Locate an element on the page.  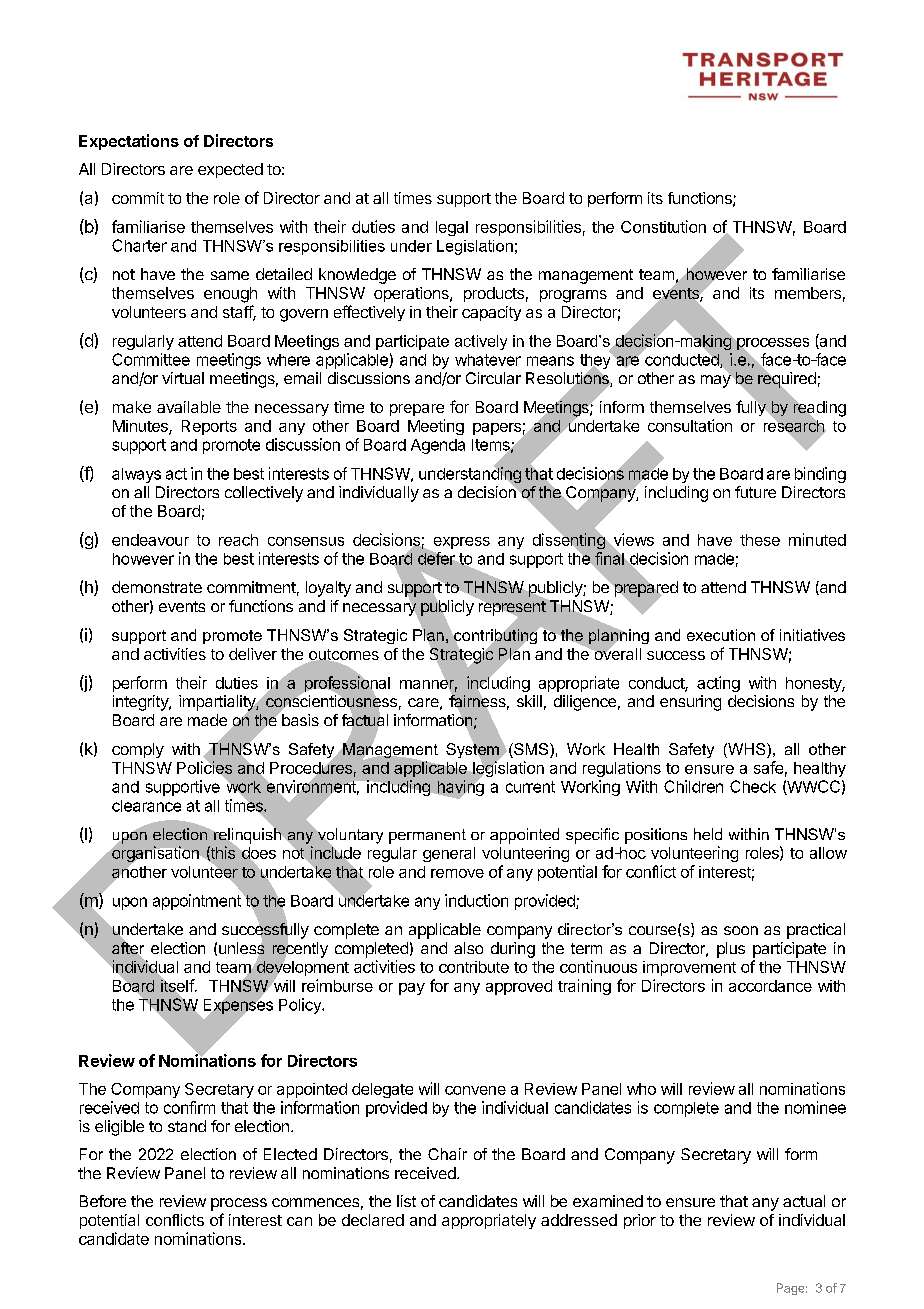
Constitution is located at coordinates (663, 226).
